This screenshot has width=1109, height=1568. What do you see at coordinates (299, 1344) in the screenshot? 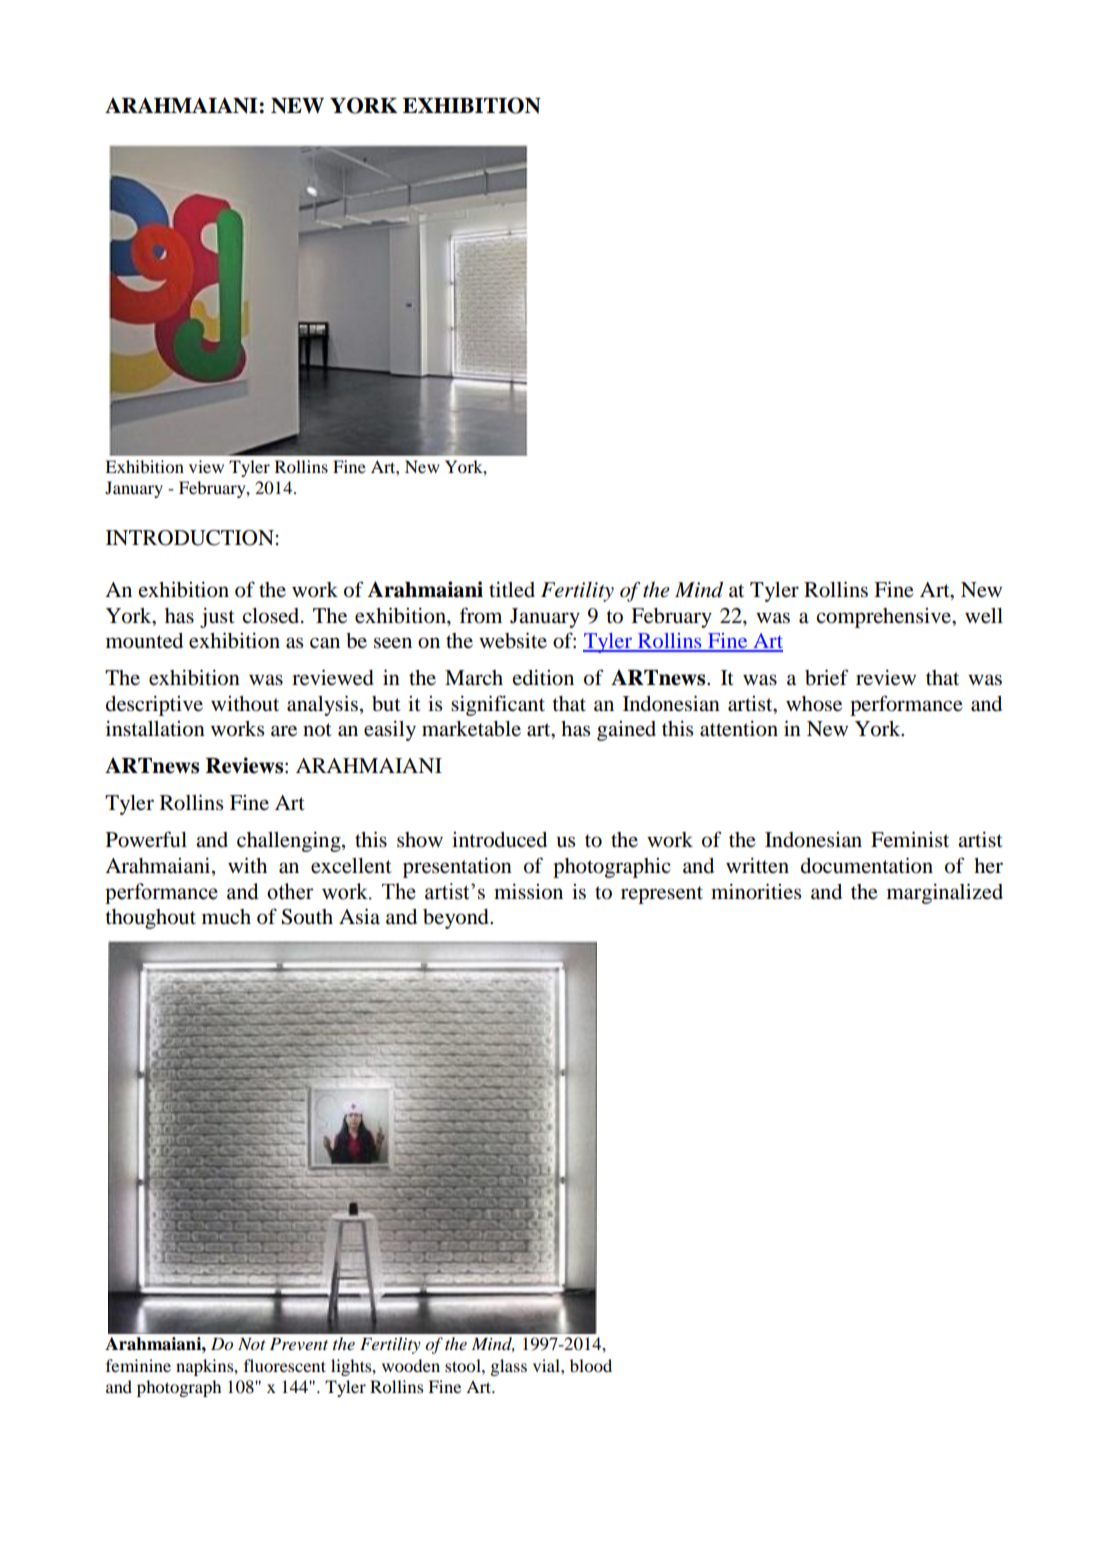
I see `Prevent` at bounding box center [299, 1344].
